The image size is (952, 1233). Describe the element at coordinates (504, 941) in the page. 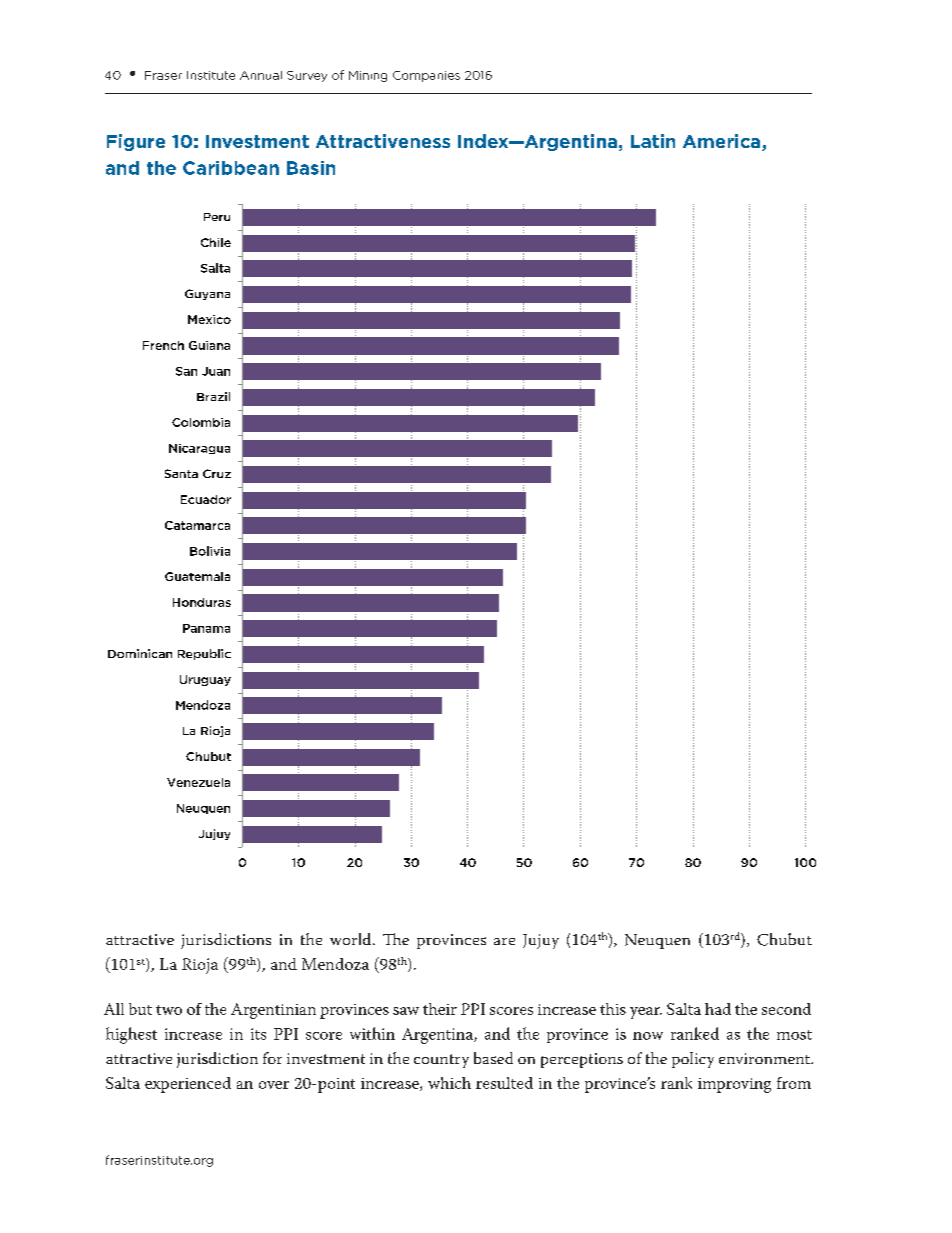

I see `are` at that location.
